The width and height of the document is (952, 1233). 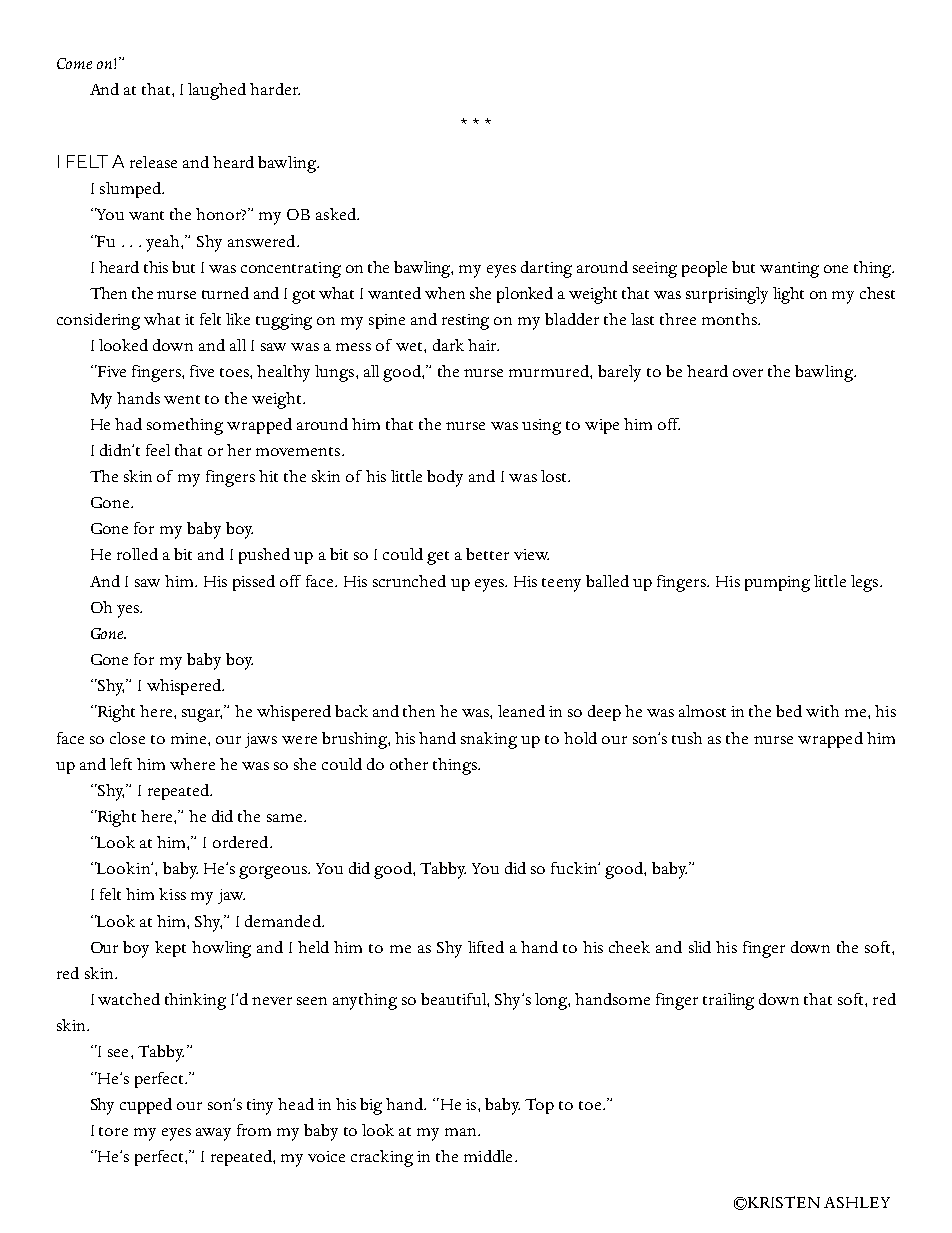 What do you see at coordinates (777, 584) in the document?
I see `pumping` at bounding box center [777, 584].
